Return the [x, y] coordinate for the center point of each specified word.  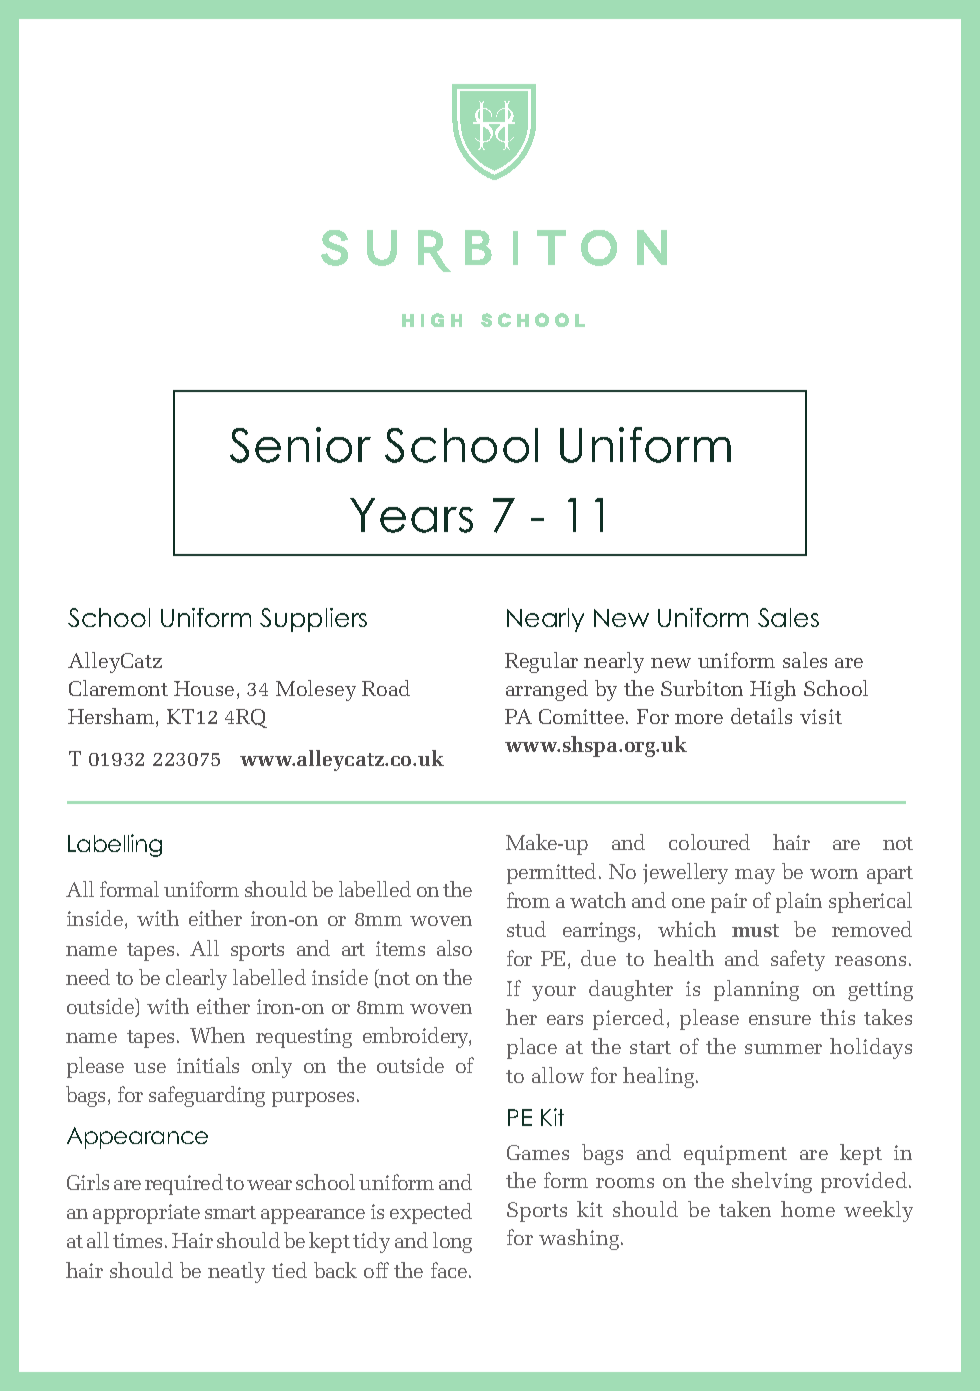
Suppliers [313, 620]
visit [821, 716]
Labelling [115, 845]
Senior [300, 445]
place [532, 1048]
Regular [541, 662]
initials [208, 1065]
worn [834, 874]
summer [783, 1049]
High [773, 690]
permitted [553, 873]
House [204, 688]
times [139, 1240]
